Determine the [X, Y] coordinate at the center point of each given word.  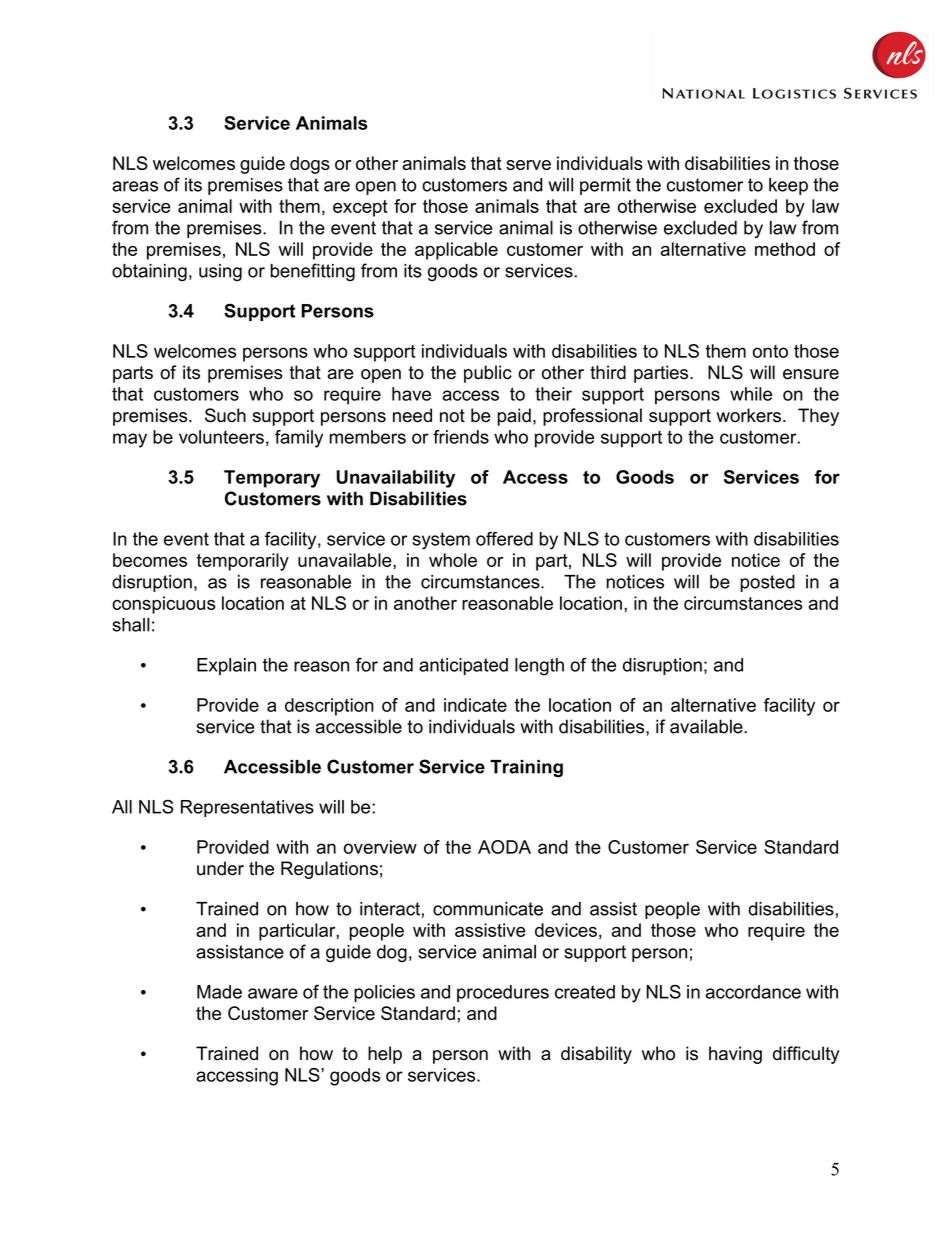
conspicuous [164, 605]
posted [767, 583]
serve [528, 165]
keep [788, 186]
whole [453, 560]
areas [135, 186]
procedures [503, 993]
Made [219, 992]
